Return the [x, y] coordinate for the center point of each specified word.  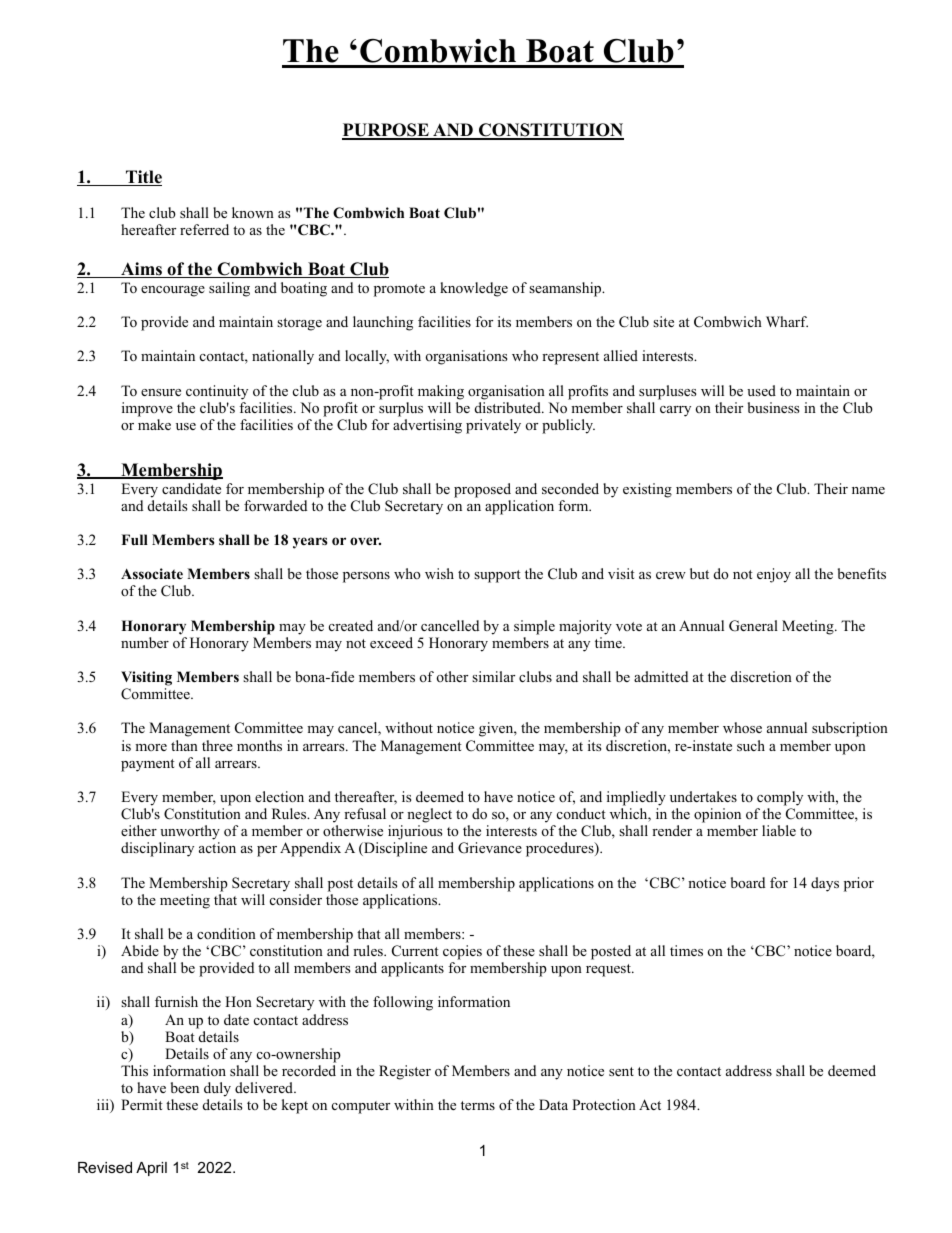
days [825, 884]
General [753, 626]
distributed [509, 407]
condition [226, 933]
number [145, 642]
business [773, 407]
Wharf [787, 321]
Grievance [490, 848]
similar [493, 676]
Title [143, 178]
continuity [217, 392]
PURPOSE [386, 131]
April [151, 1169]
